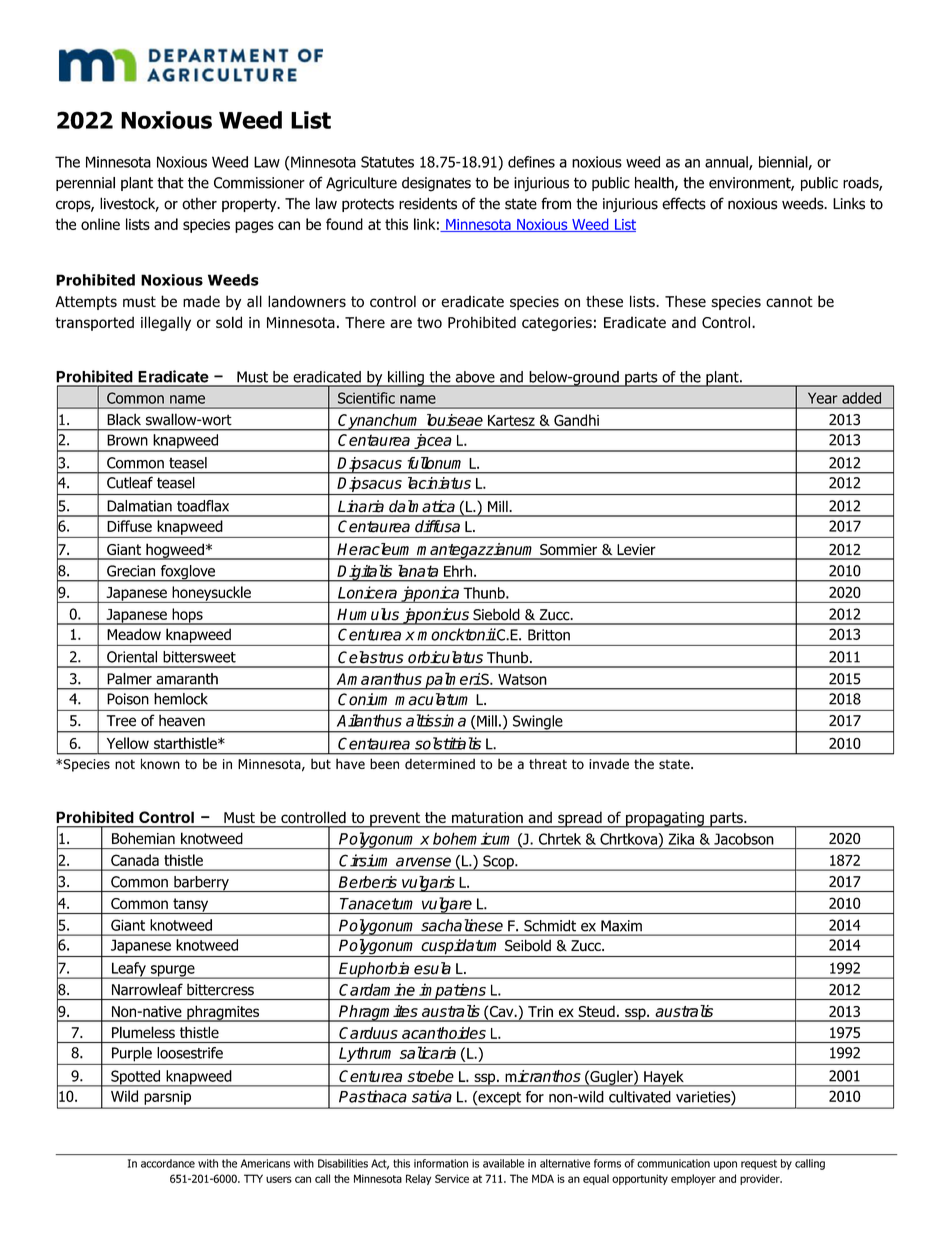 This page has height=1233, width=952. Describe the element at coordinates (211, 594) in the page. I see `honeysuckle` at that location.
